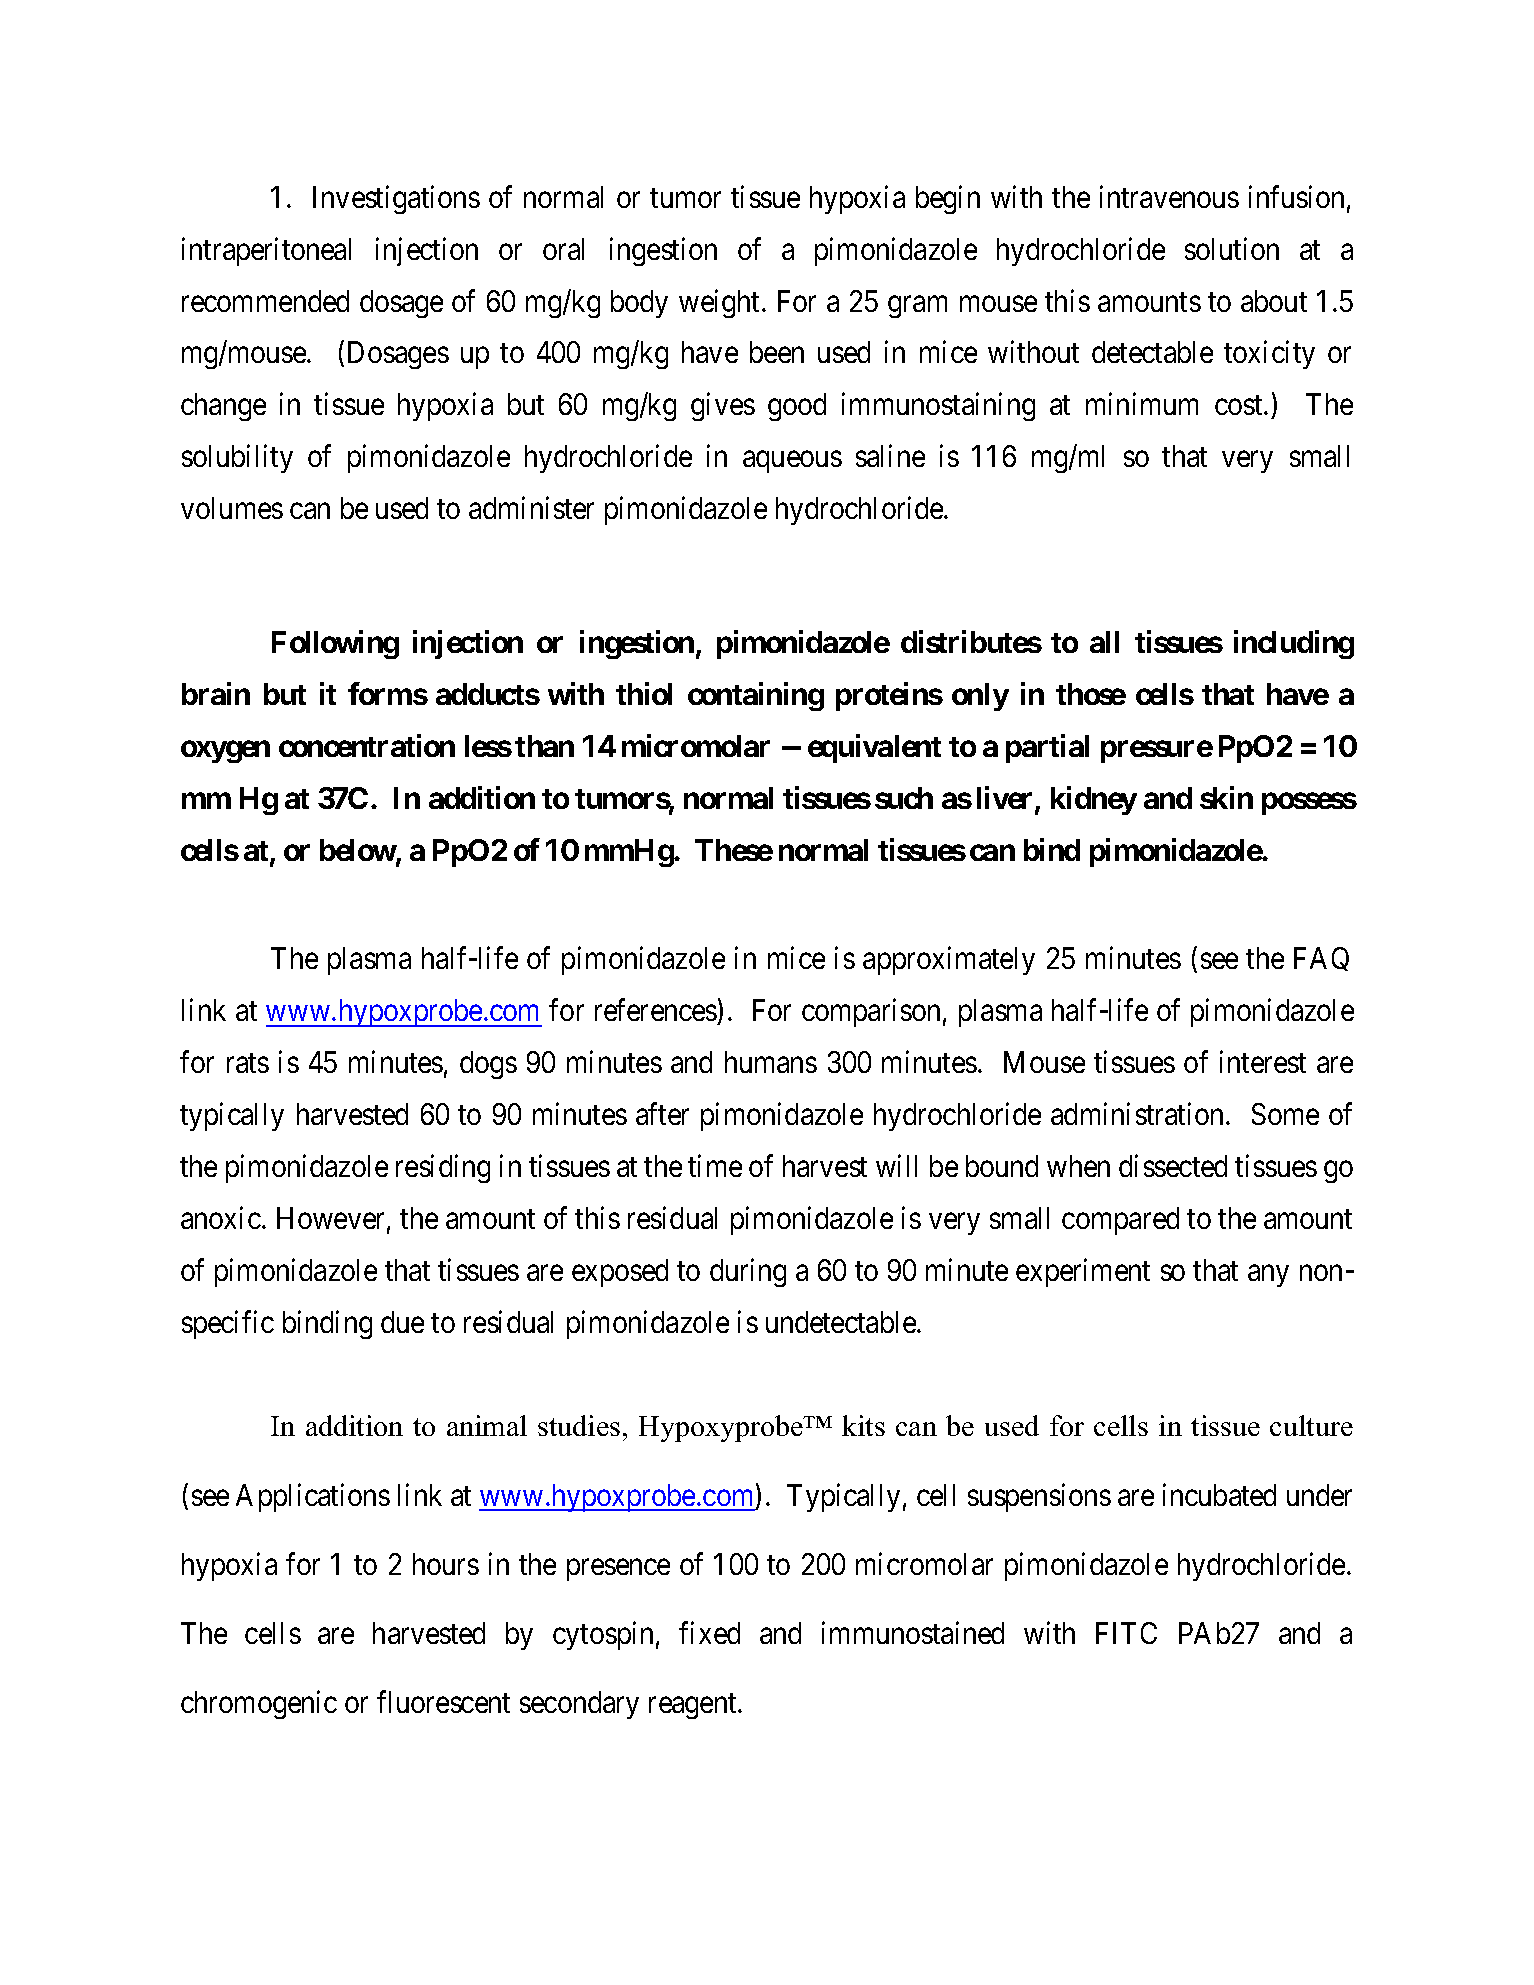 The width and height of the page is (1534, 1985). I want to click on dissected, so click(1173, 1165).
